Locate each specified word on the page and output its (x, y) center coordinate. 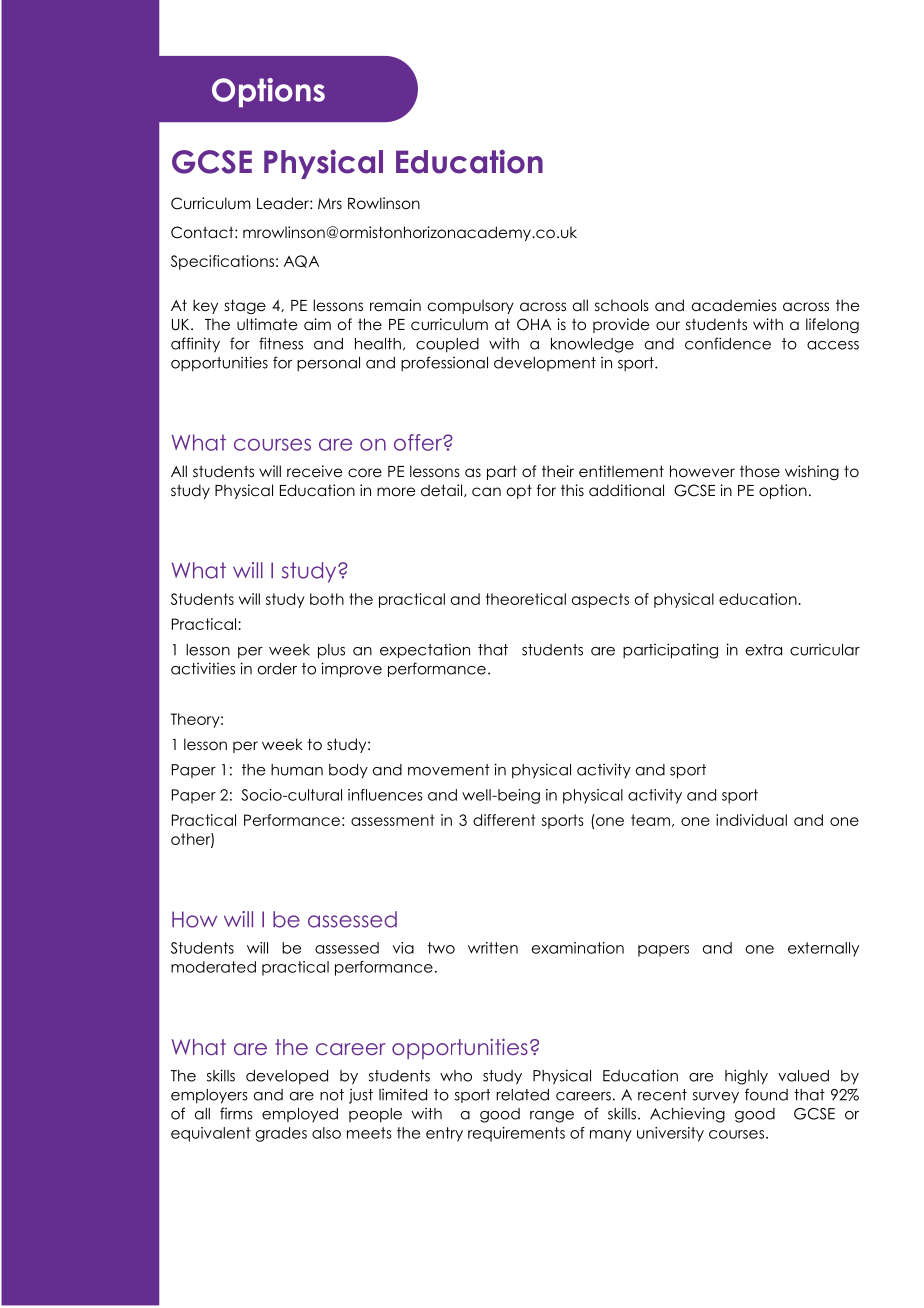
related (522, 1095)
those (760, 471)
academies (734, 305)
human (297, 770)
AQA (301, 261)
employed (300, 1115)
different (504, 820)
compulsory (471, 306)
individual (751, 820)
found (766, 1094)
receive (314, 471)
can (486, 492)
